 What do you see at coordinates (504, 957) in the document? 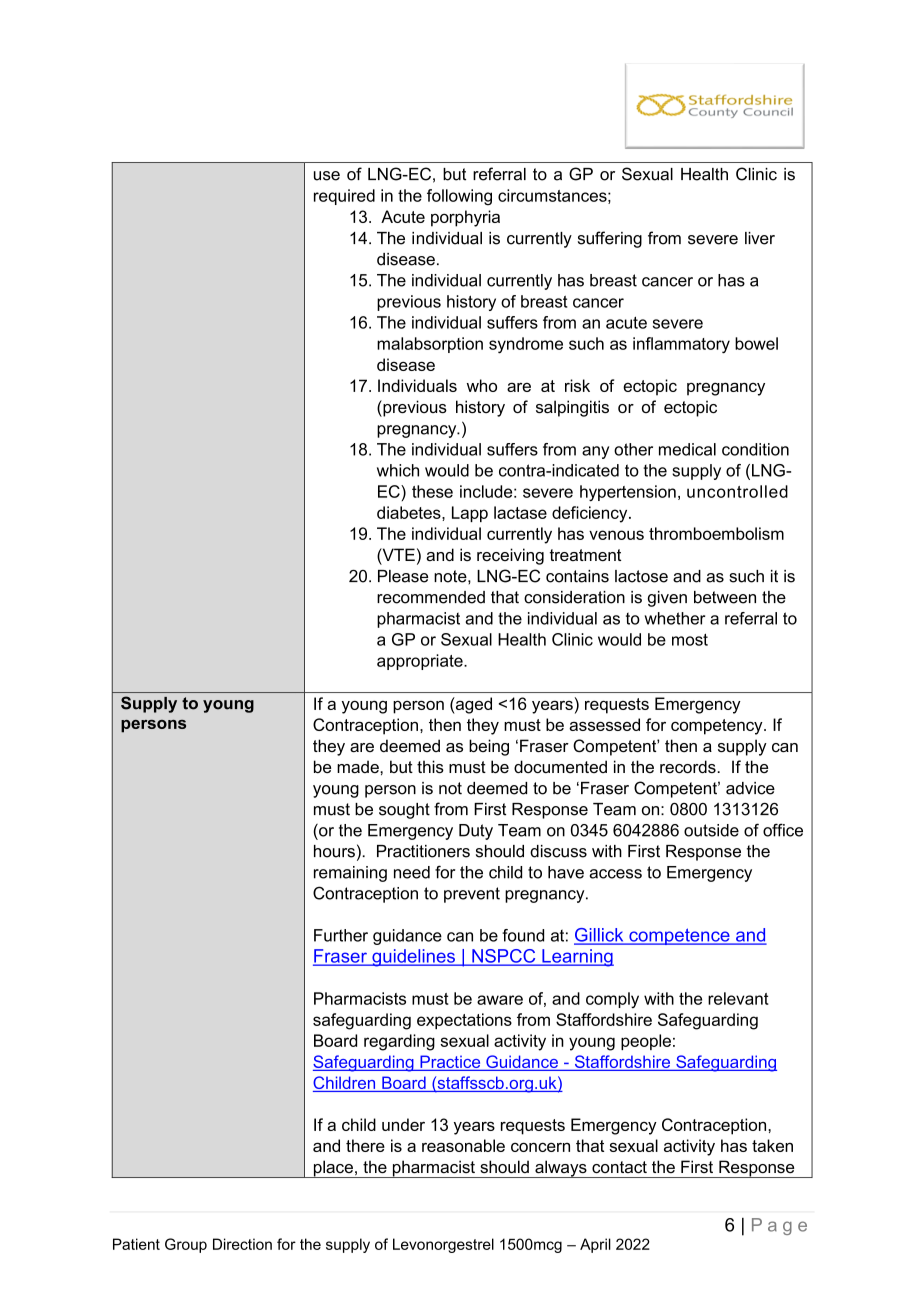
I see `NSPCC` at bounding box center [504, 957].
